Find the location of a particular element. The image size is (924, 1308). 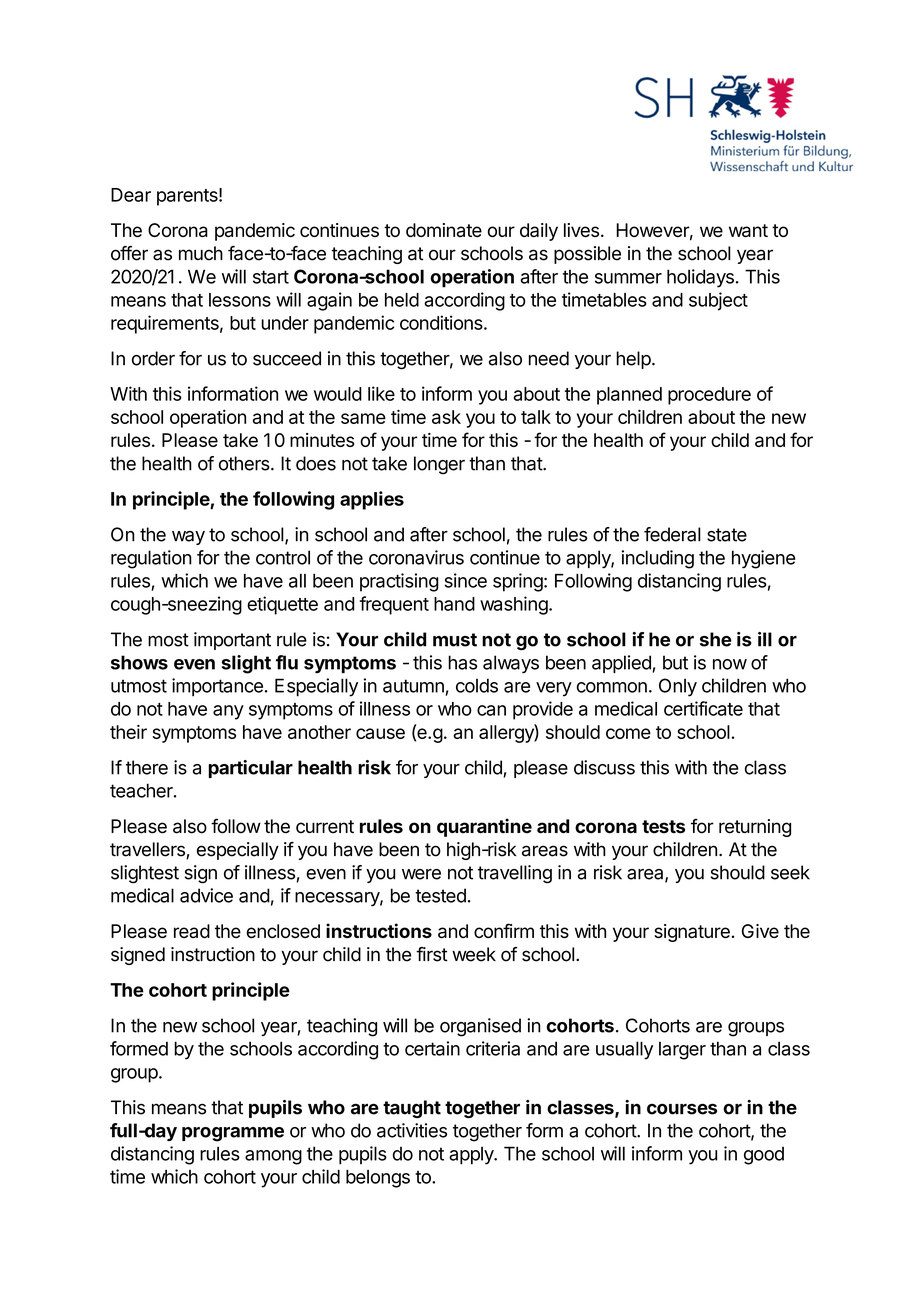

since is located at coordinates (465, 580).
